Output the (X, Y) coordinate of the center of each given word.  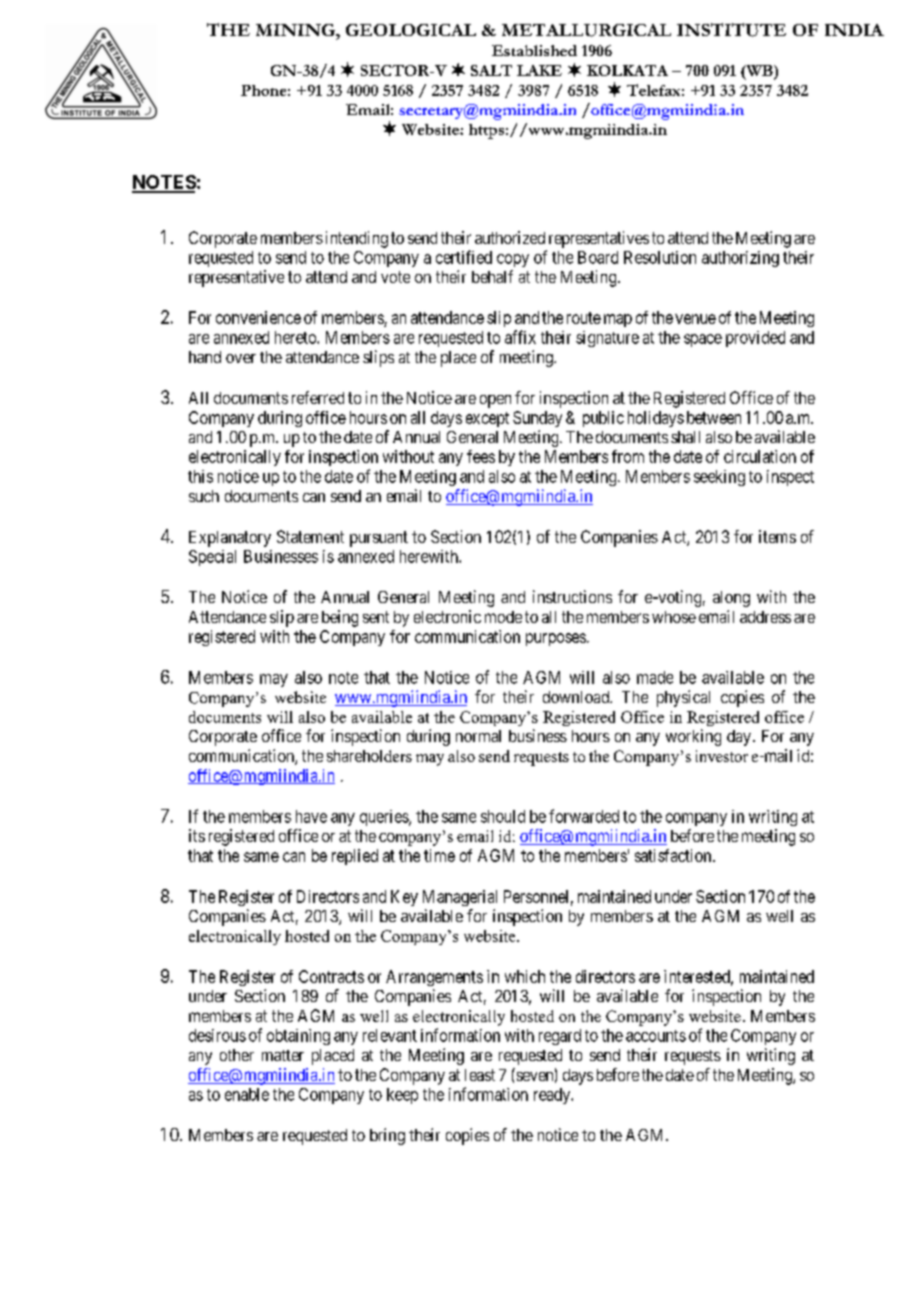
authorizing (740, 259)
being (340, 618)
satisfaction (674, 855)
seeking (719, 478)
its (197, 835)
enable (247, 1094)
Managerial (460, 898)
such (204, 496)
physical (683, 698)
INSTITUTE (731, 30)
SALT (491, 70)
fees (481, 456)
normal (478, 736)
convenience (258, 317)
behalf (492, 276)
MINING (296, 30)
